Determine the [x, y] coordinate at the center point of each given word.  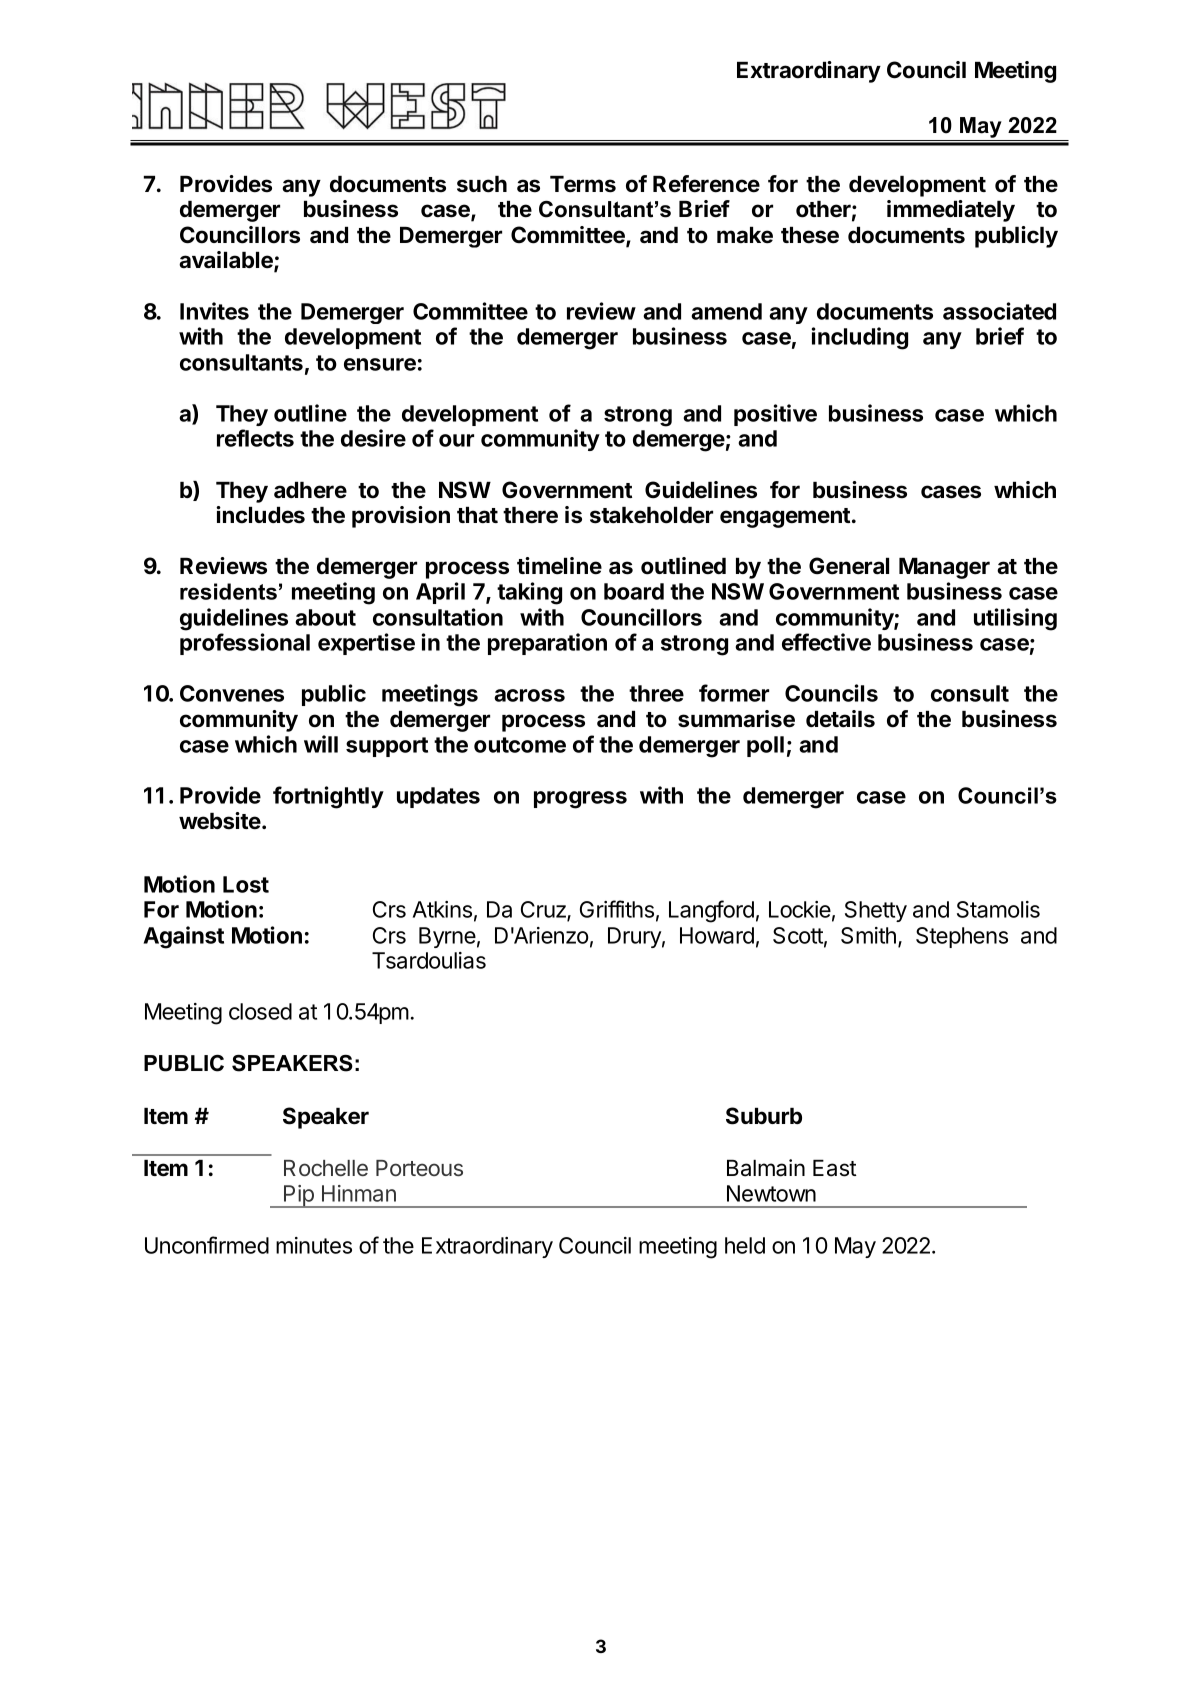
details [840, 719]
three [656, 693]
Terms [583, 184]
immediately [951, 211]
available [227, 261]
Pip [299, 1196]
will [321, 744]
